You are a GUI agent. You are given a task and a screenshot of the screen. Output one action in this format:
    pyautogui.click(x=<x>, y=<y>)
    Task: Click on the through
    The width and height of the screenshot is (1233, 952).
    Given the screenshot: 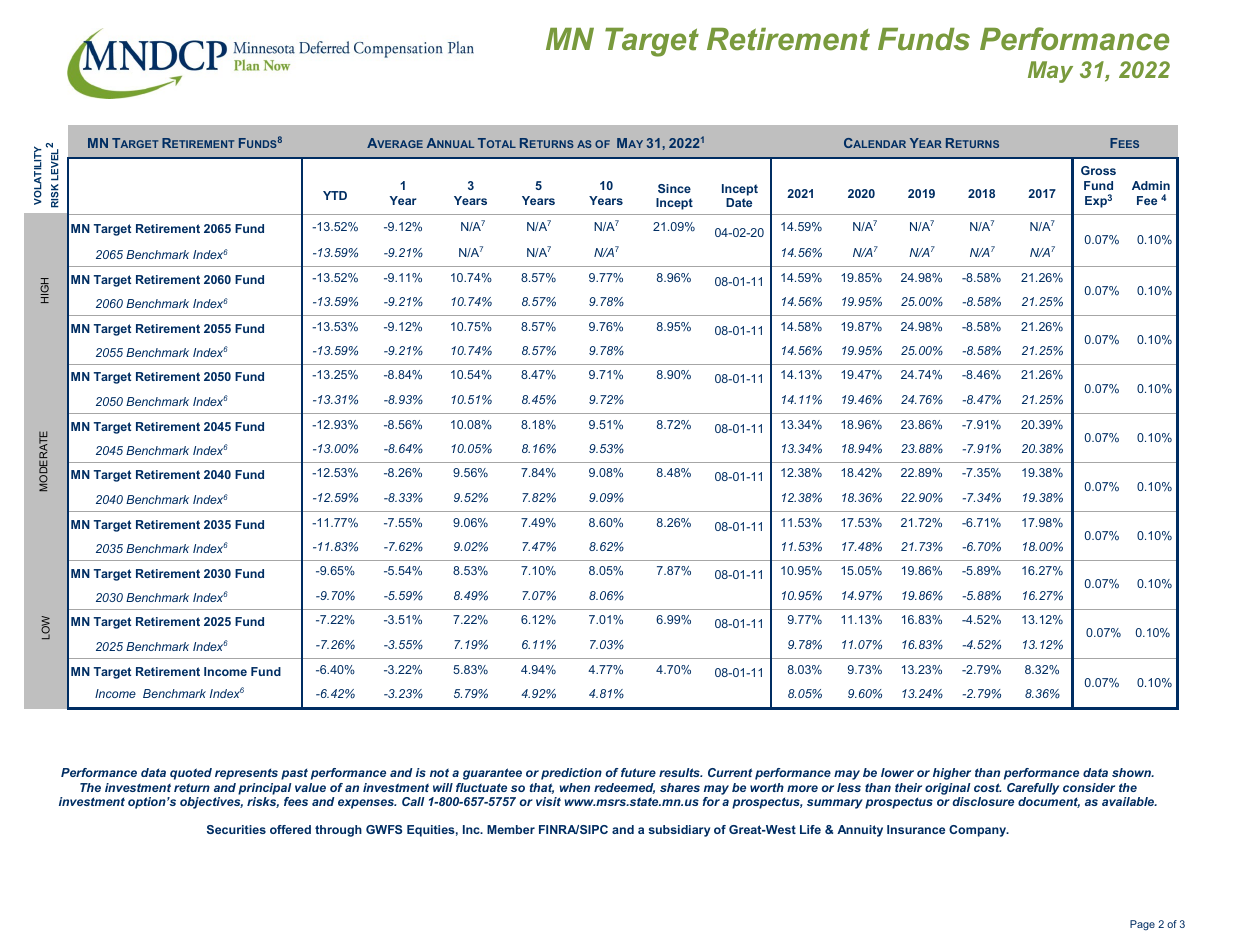 What is the action you would take?
    pyautogui.click(x=338, y=831)
